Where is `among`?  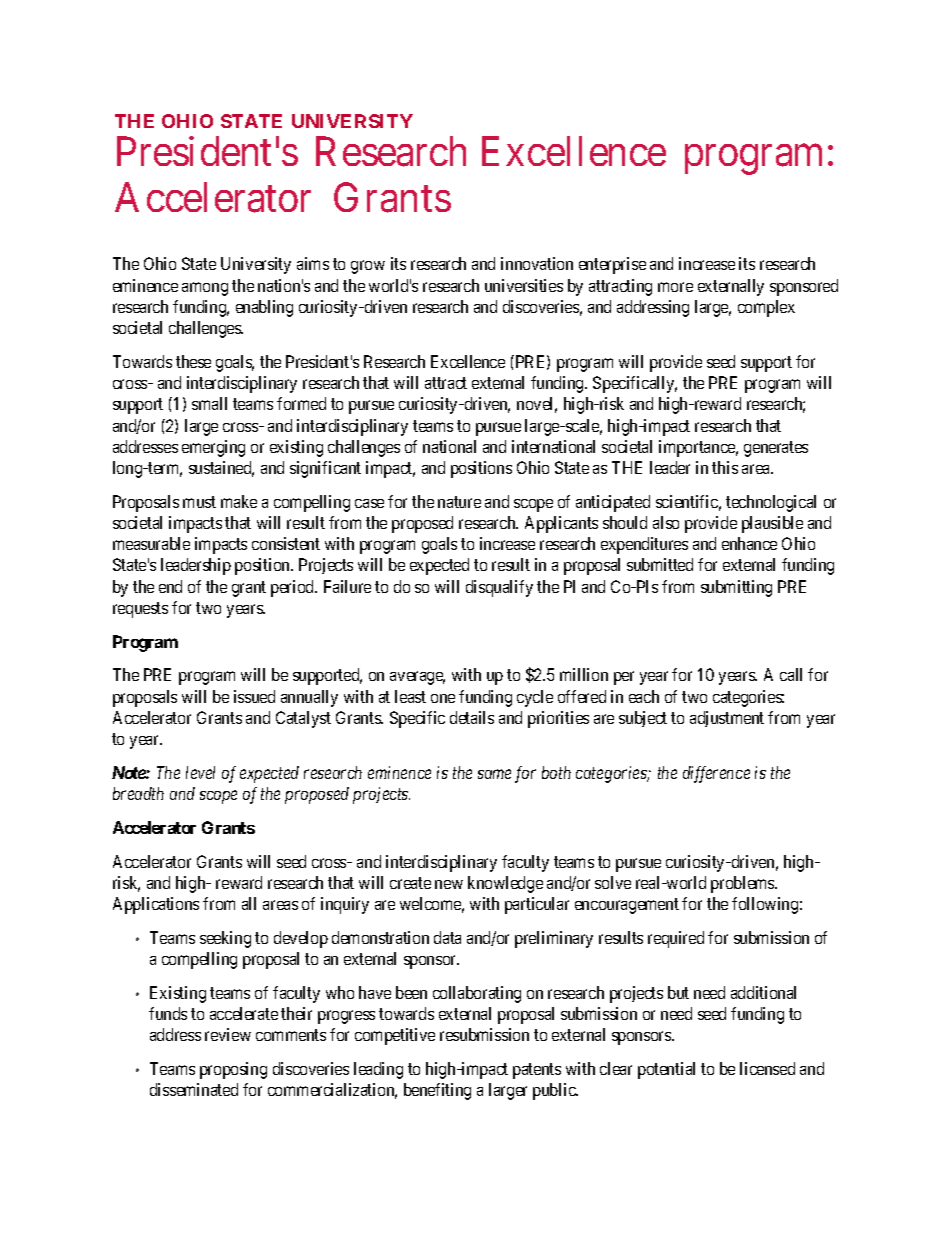 among is located at coordinates (205, 289).
